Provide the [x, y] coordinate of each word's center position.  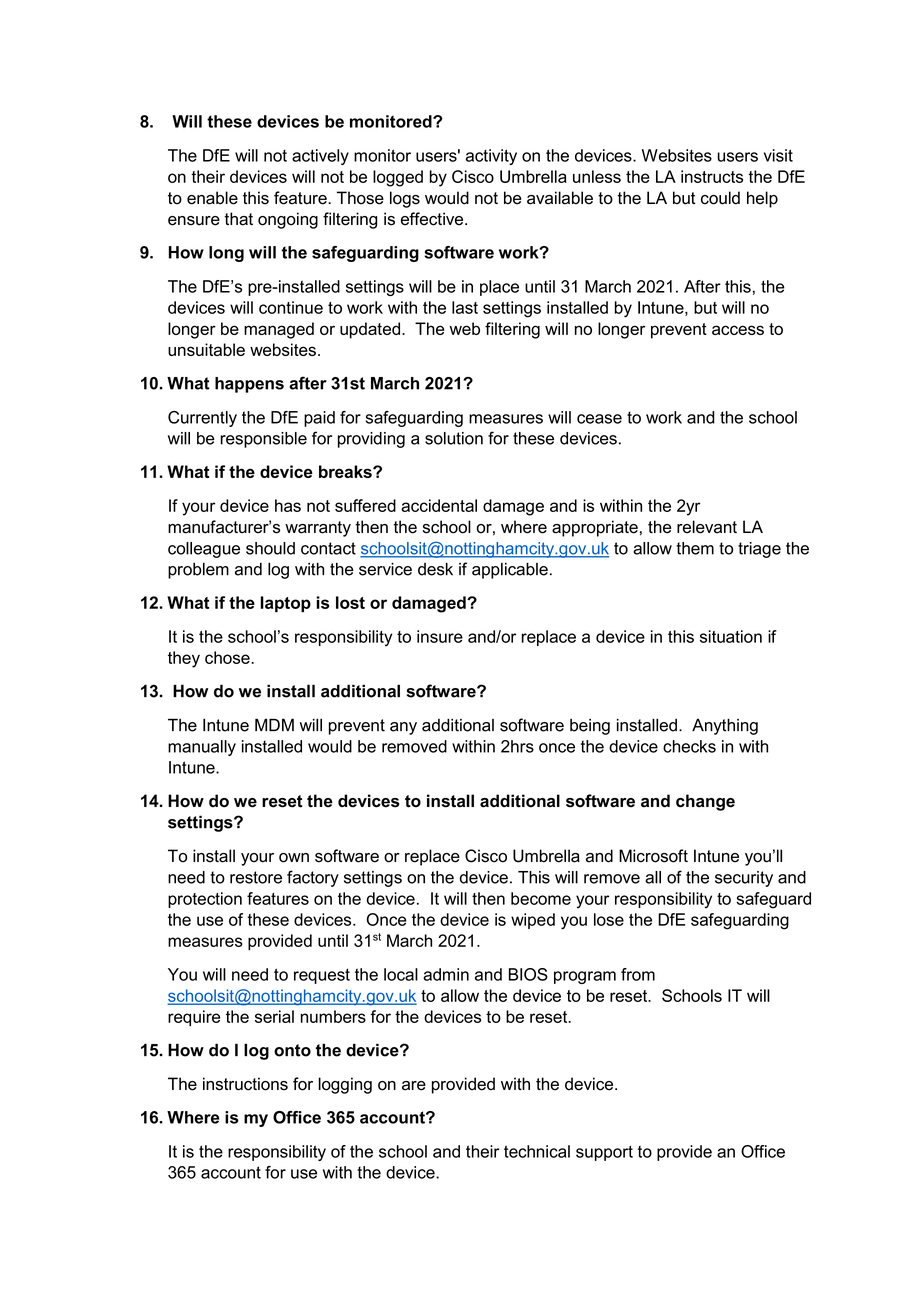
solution [454, 438]
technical [537, 1151]
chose [228, 657]
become [541, 898]
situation [731, 636]
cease [599, 419]
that [238, 219]
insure [440, 636]
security [744, 879]
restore [256, 877]
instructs [712, 176]
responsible [263, 440]
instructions [245, 1084]
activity [491, 157]
